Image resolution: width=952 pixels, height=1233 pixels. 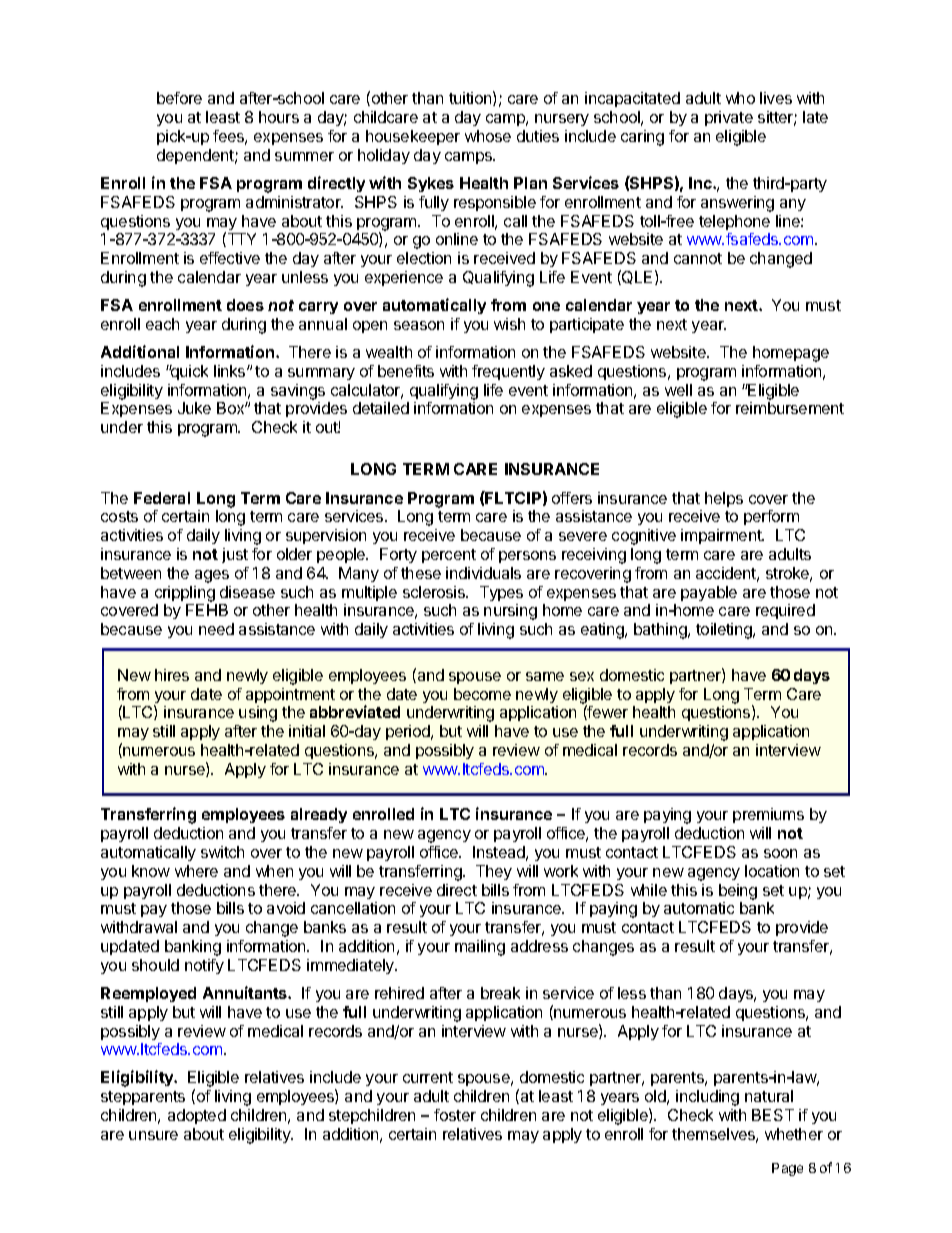 I want to click on private, so click(x=729, y=118).
